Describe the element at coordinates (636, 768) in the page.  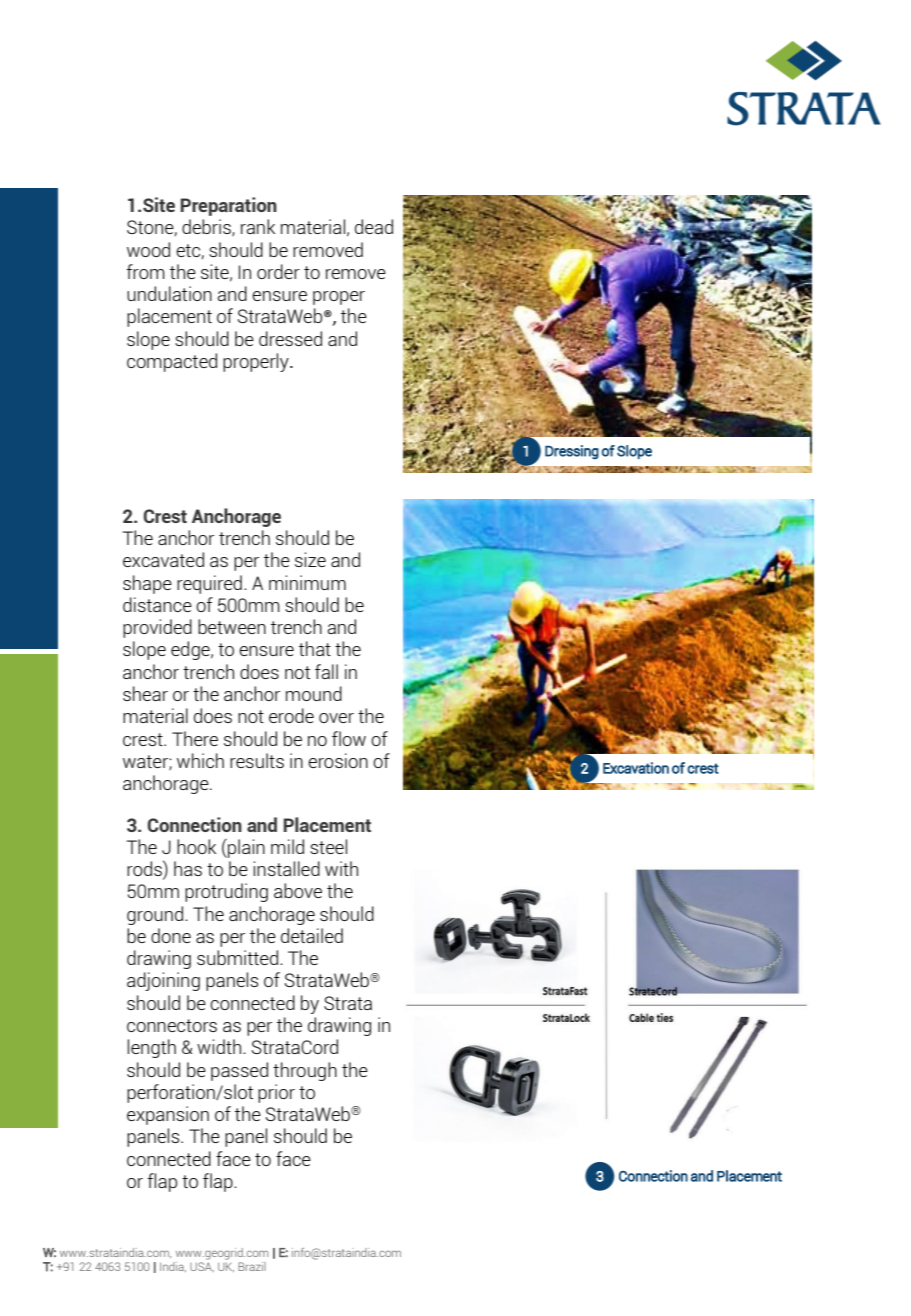
I see `Excavation` at that location.
